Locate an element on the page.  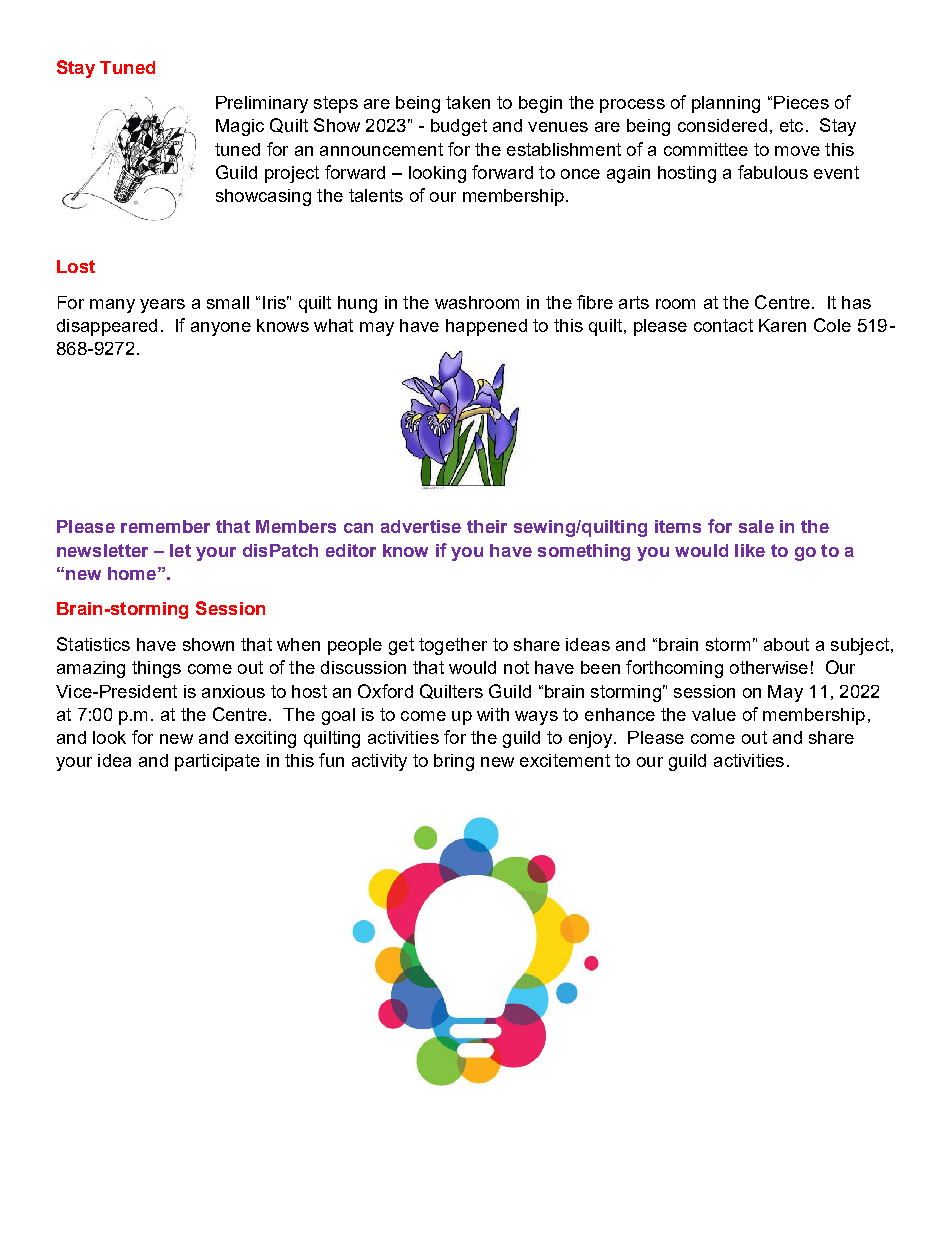
etc is located at coordinates (791, 125).
